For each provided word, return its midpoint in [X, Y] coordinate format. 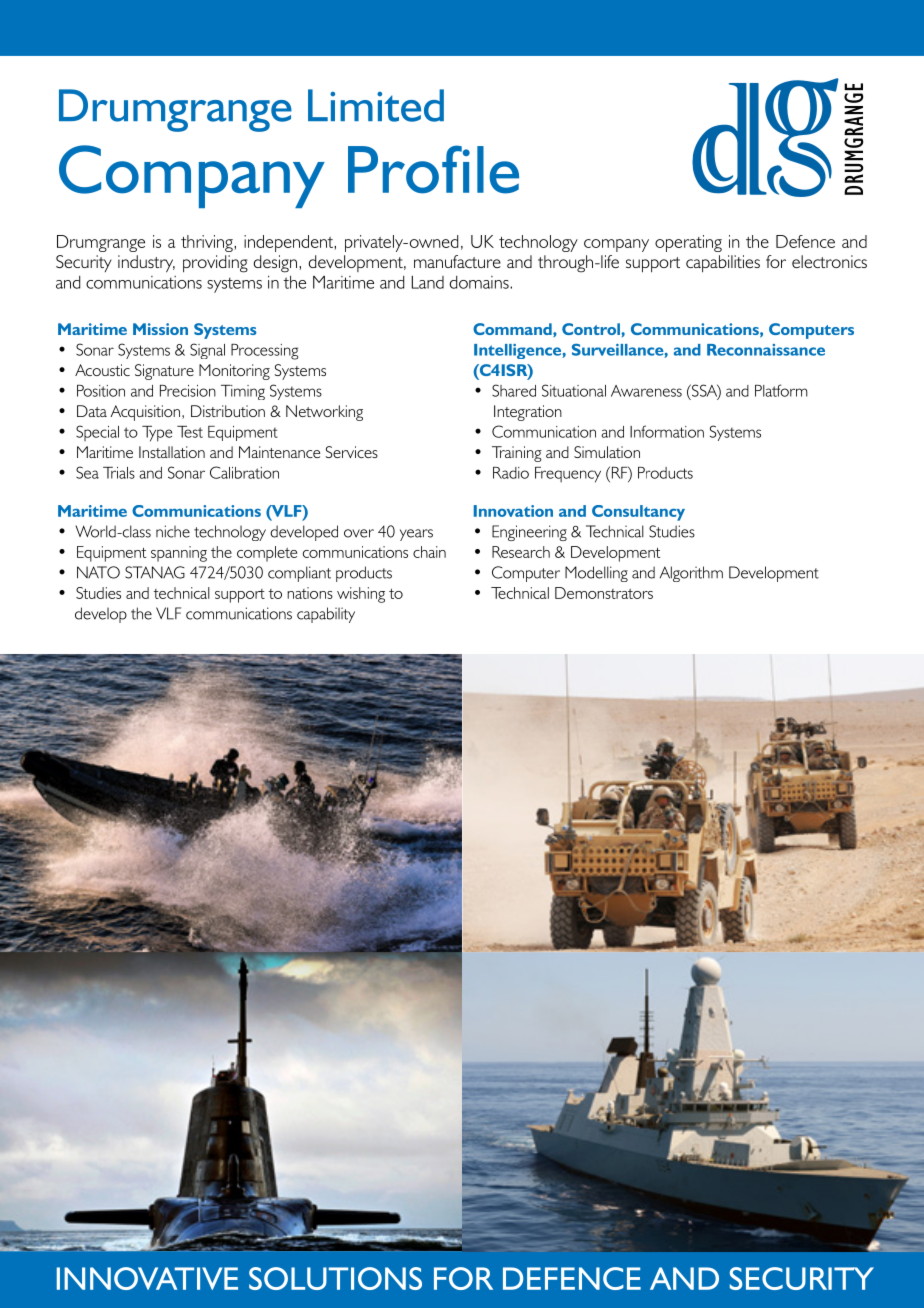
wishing [361, 595]
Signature [164, 372]
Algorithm [691, 574]
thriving [208, 243]
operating [688, 243]
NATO [98, 572]
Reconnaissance [766, 350]
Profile [433, 169]
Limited [376, 105]
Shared [514, 390]
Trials [119, 473]
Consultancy [638, 513]
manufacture [457, 261]
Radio [511, 473]
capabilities [723, 263]
